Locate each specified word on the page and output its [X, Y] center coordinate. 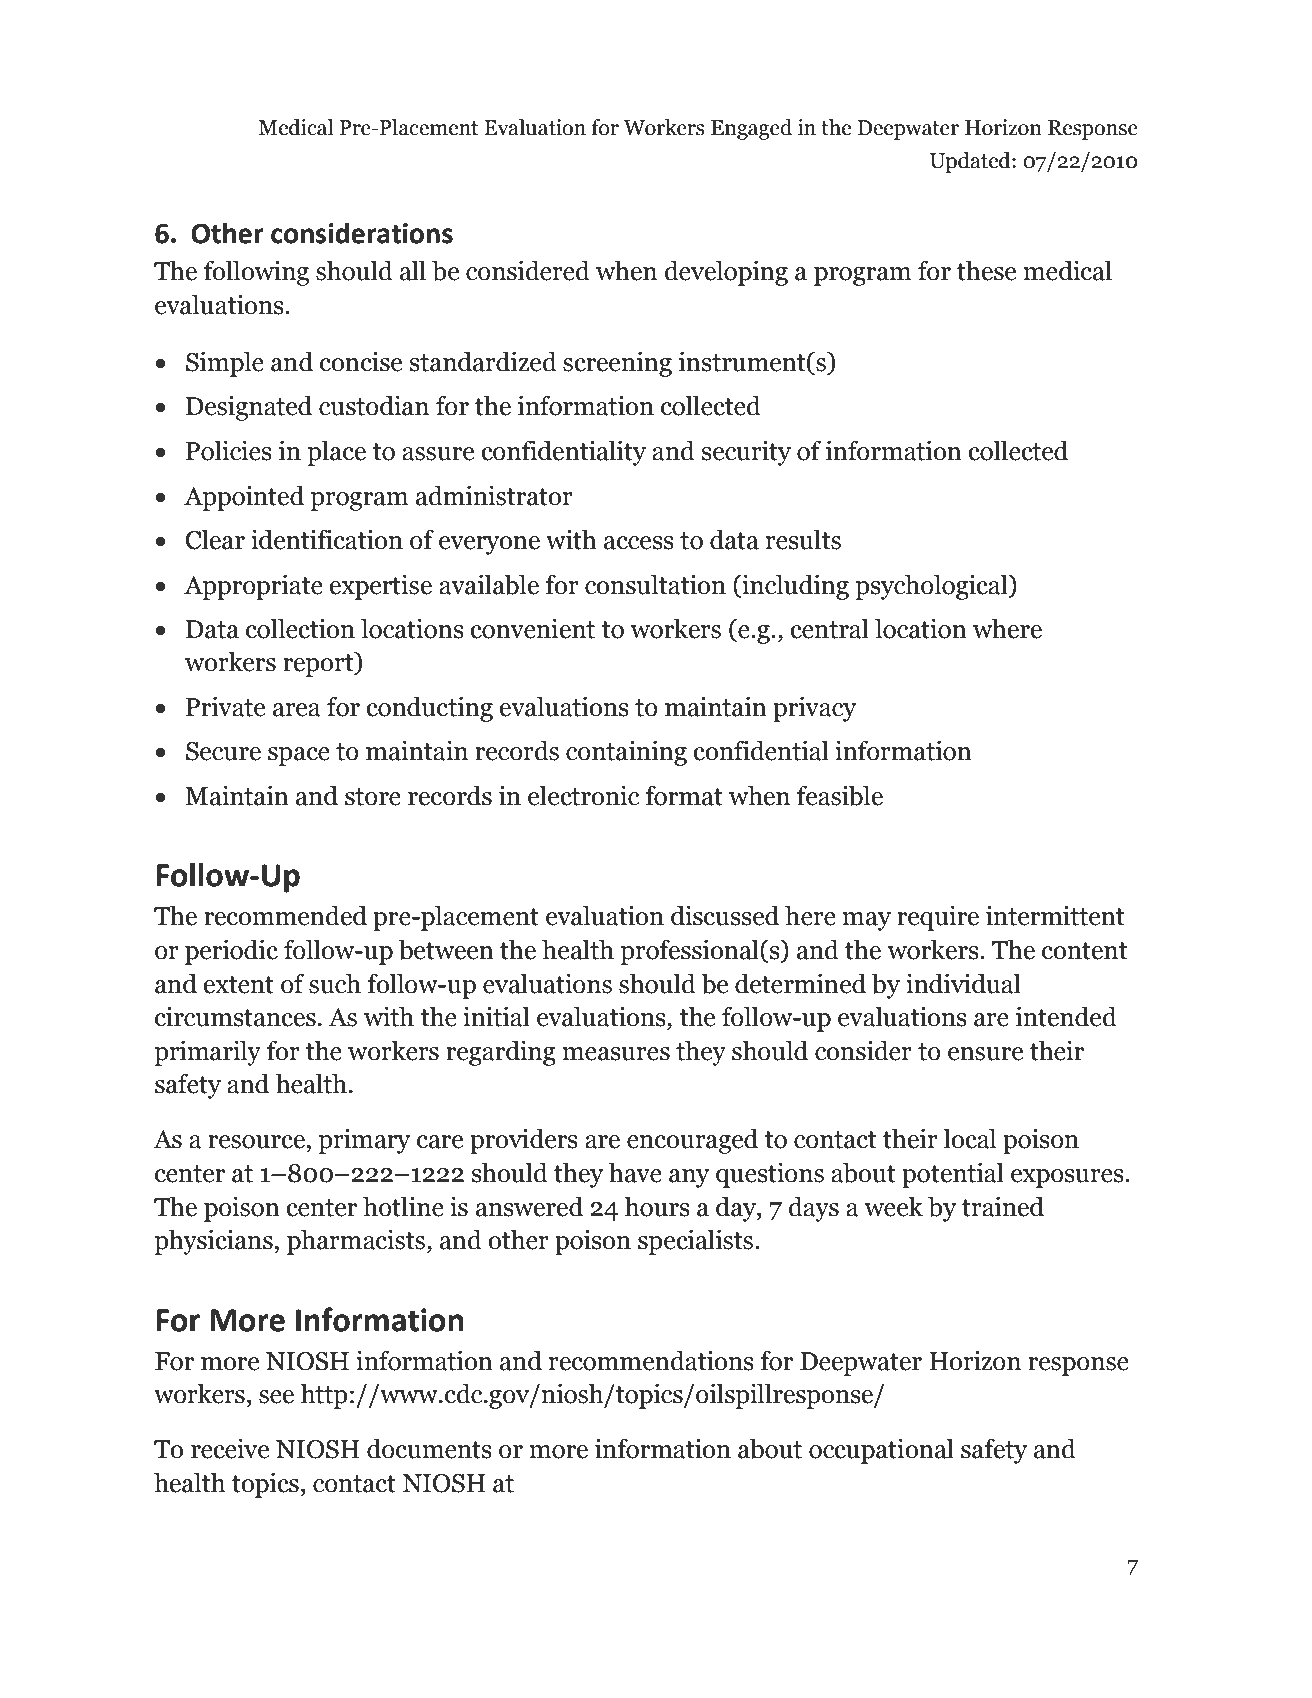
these [986, 270]
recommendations [651, 1360]
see [276, 1397]
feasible [840, 795]
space [299, 756]
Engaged [751, 129]
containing [626, 753]
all [413, 270]
